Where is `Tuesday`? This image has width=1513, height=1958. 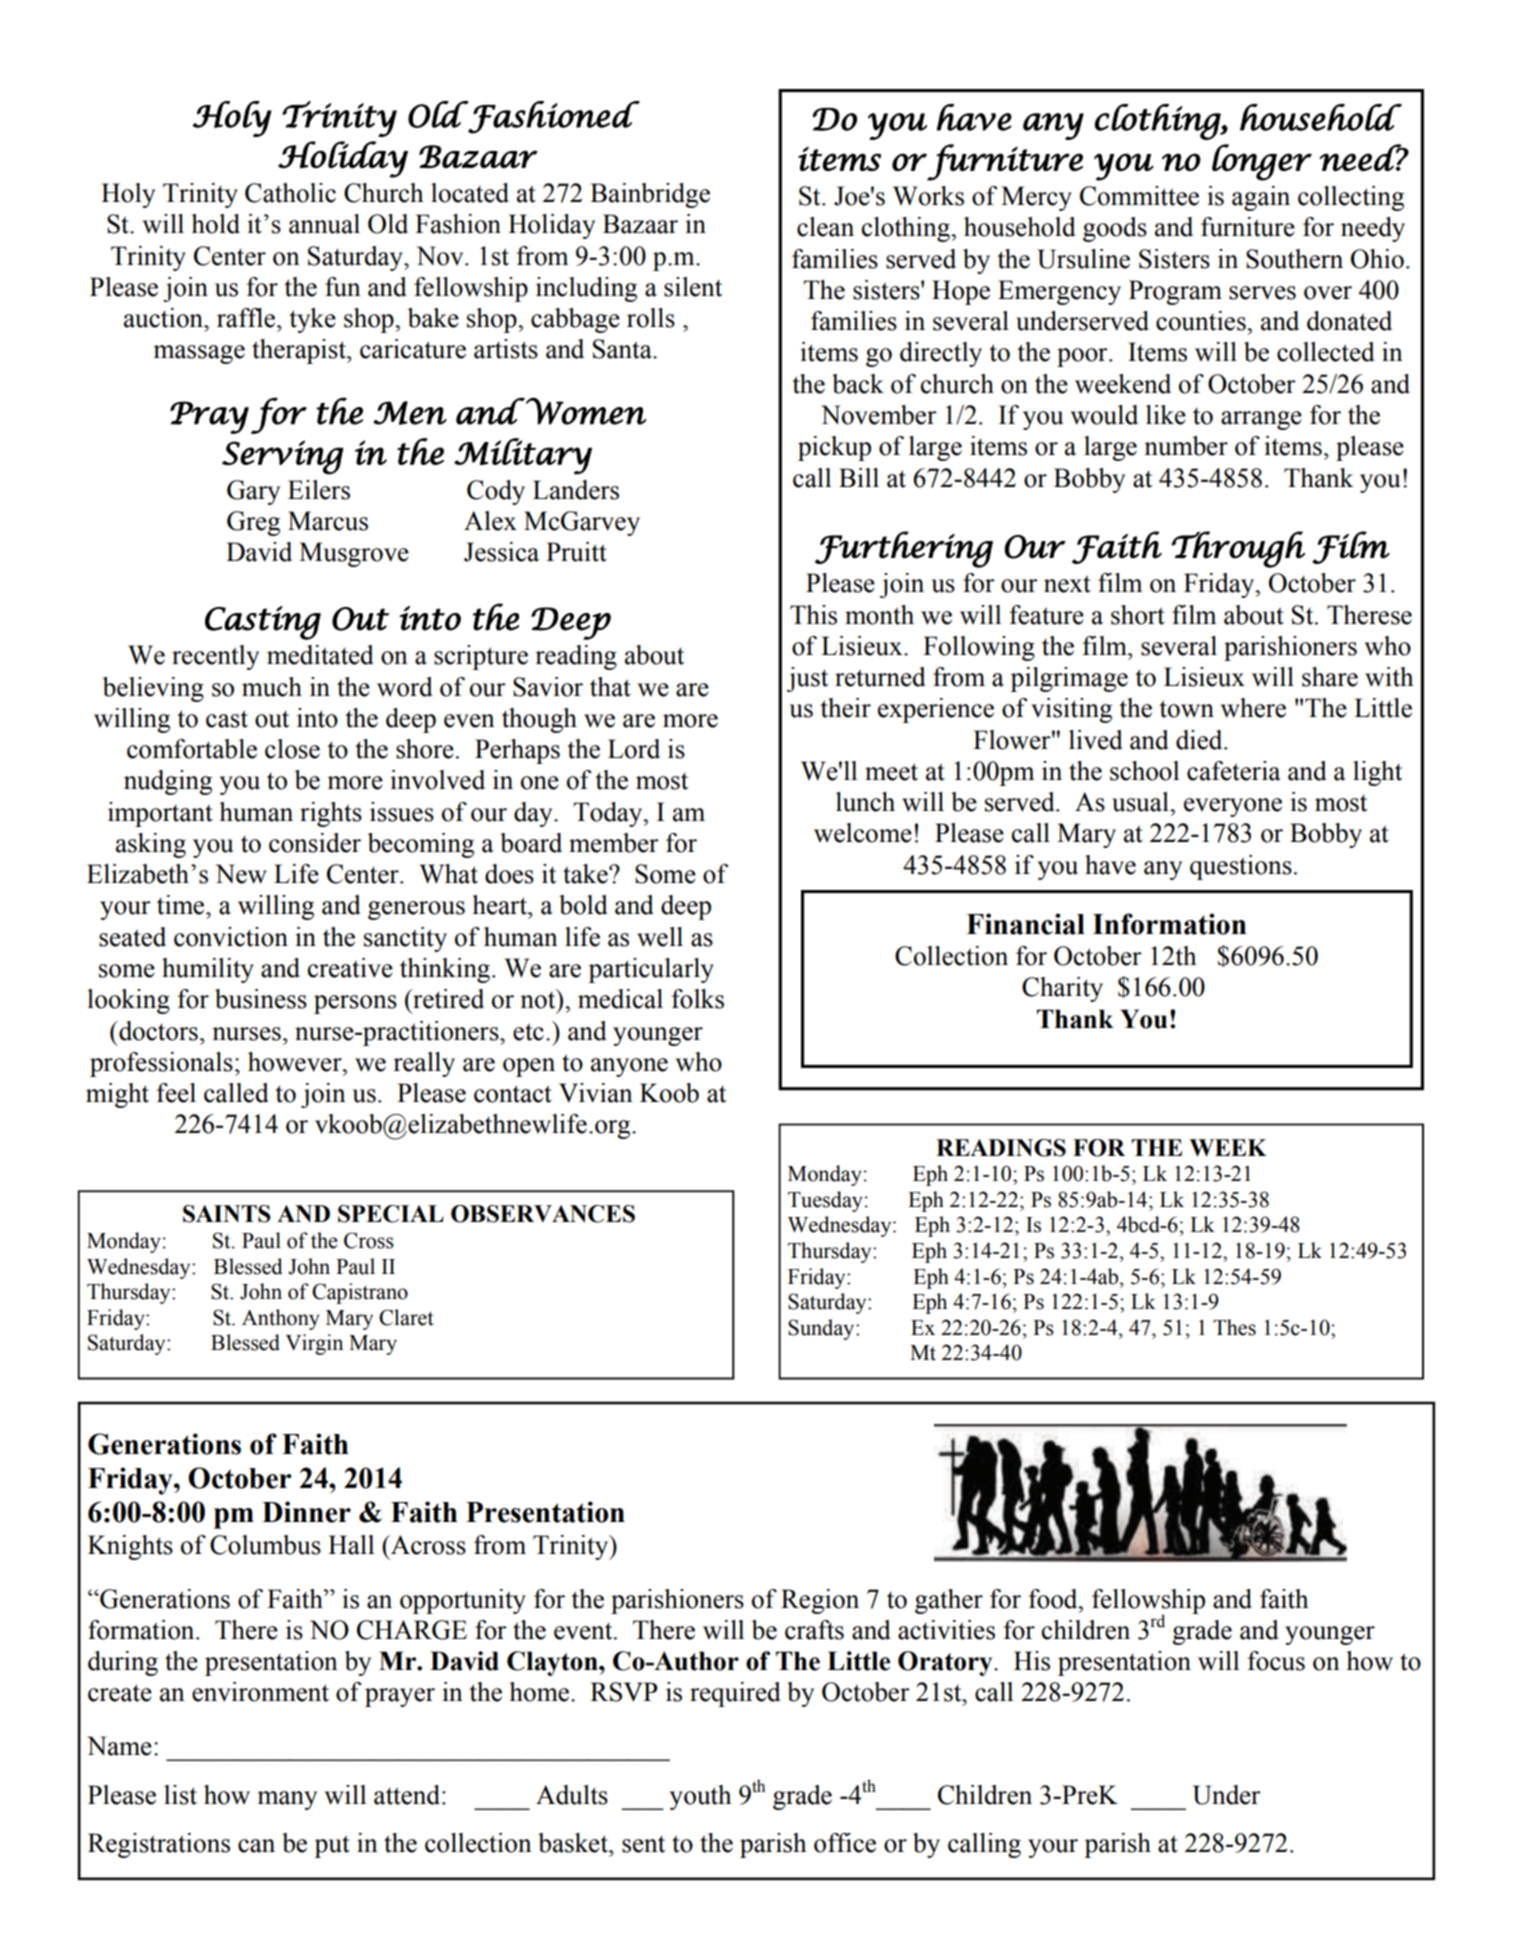 Tuesday is located at coordinates (825, 1201).
